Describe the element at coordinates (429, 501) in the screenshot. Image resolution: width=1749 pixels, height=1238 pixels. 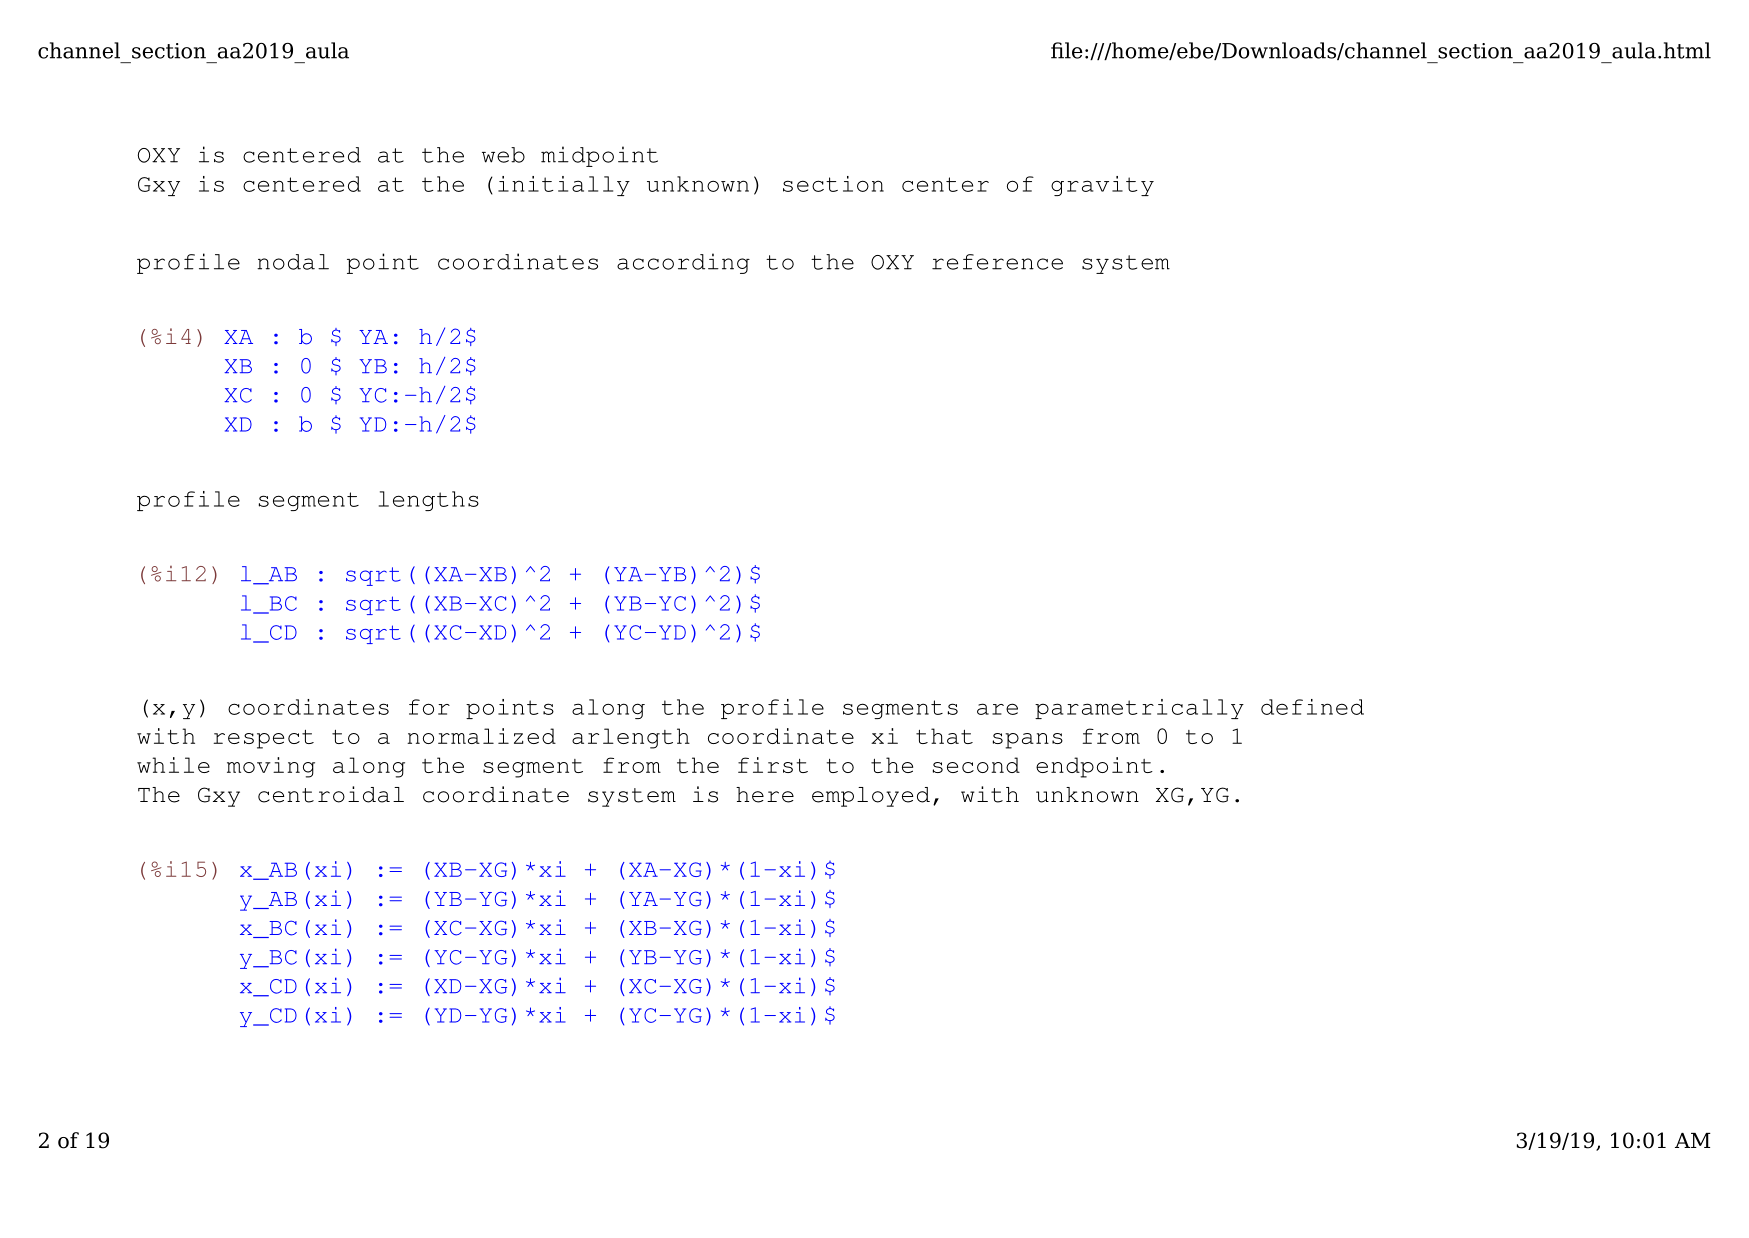
I see `lengths` at that location.
